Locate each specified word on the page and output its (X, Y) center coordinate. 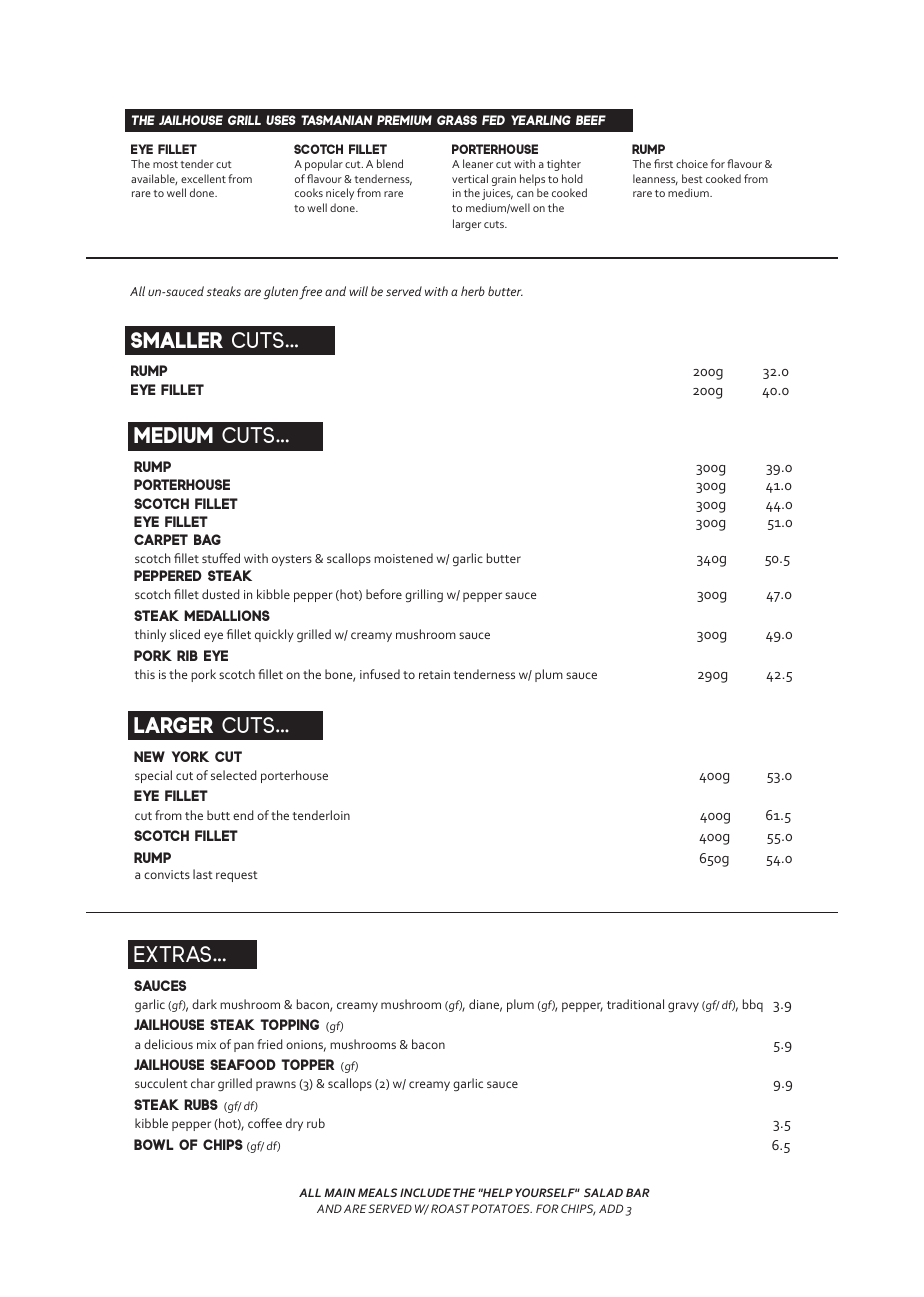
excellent (203, 178)
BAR (638, 1192)
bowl (154, 1144)
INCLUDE (425, 1192)
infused (380, 674)
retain (434, 674)
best (692, 178)
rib (187, 655)
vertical (470, 178)
